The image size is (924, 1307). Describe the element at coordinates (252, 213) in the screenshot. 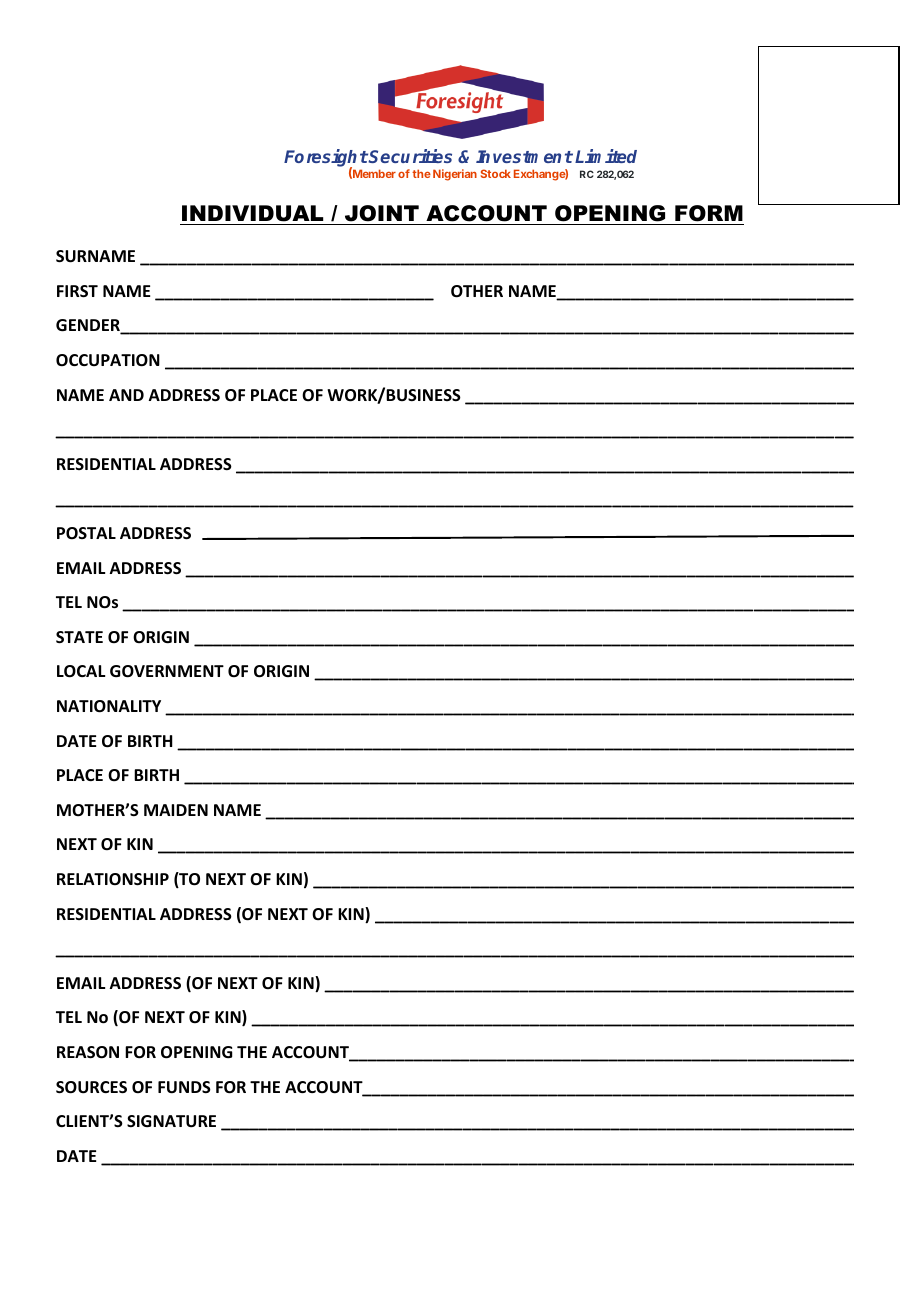

I see `INDIVIDUAL` at that location.
